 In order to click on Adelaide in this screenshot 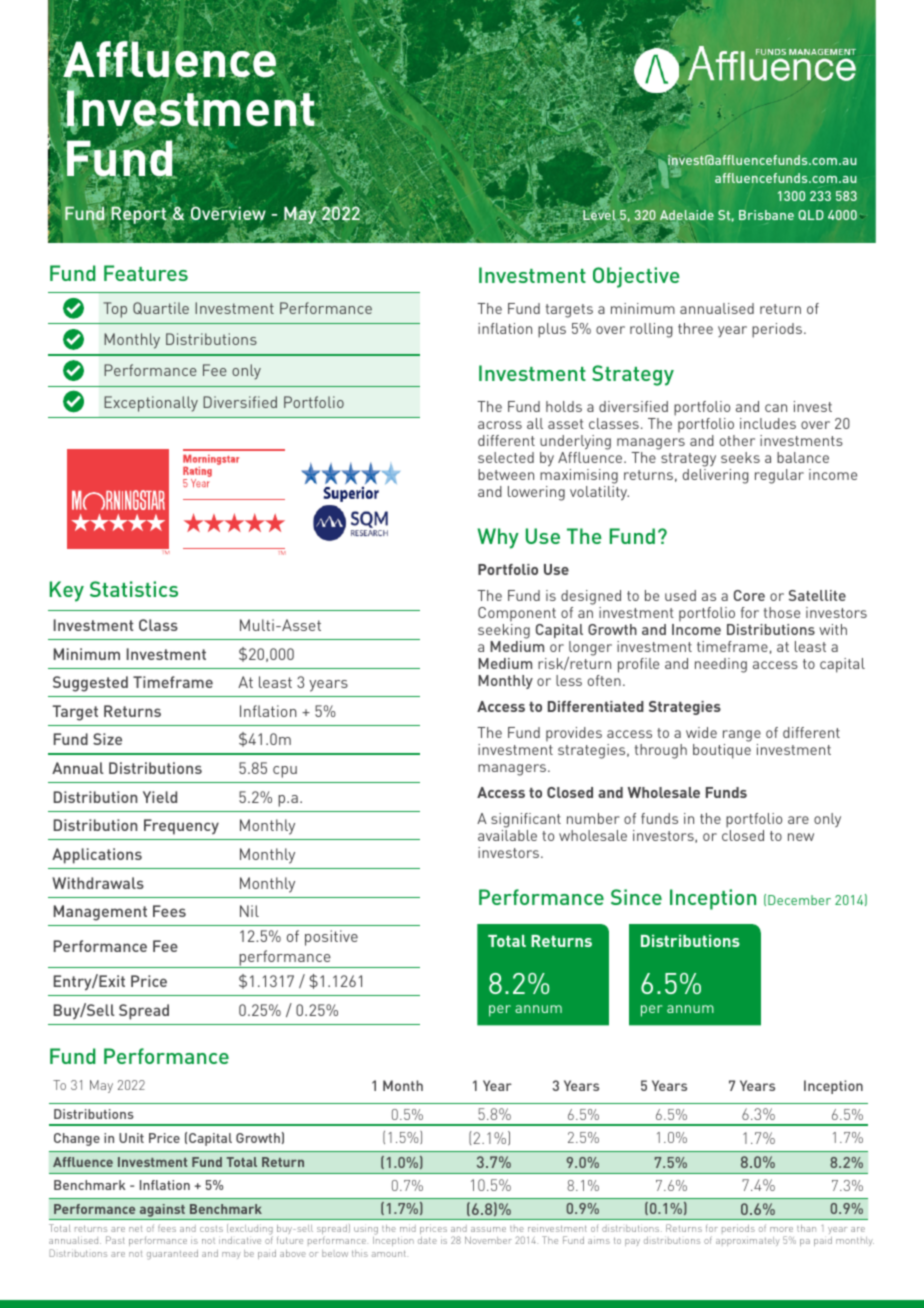, I will do `click(687, 216)`.
